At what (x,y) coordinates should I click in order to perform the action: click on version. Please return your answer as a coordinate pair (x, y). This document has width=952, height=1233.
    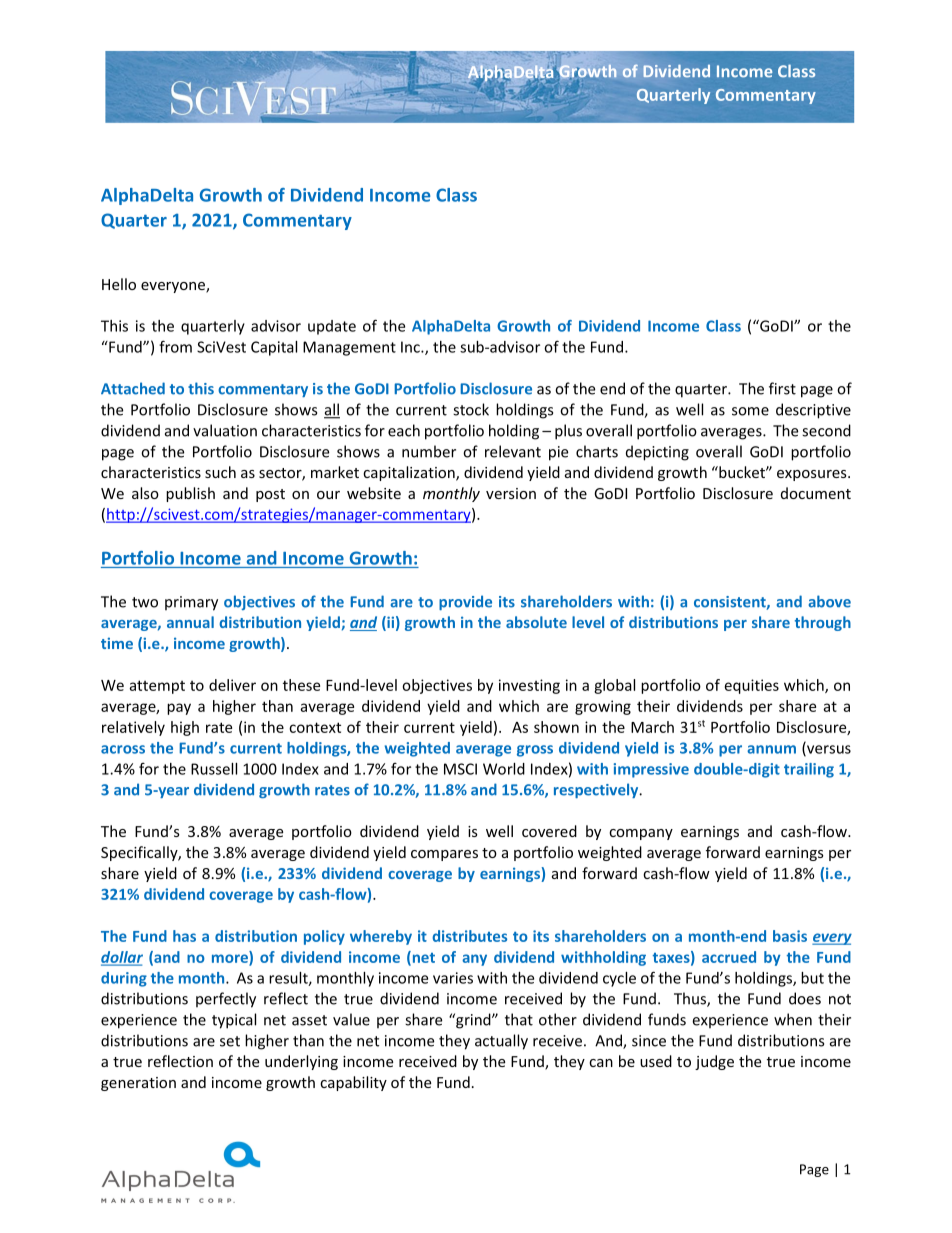
    Looking at the image, I should click on (511, 493).
